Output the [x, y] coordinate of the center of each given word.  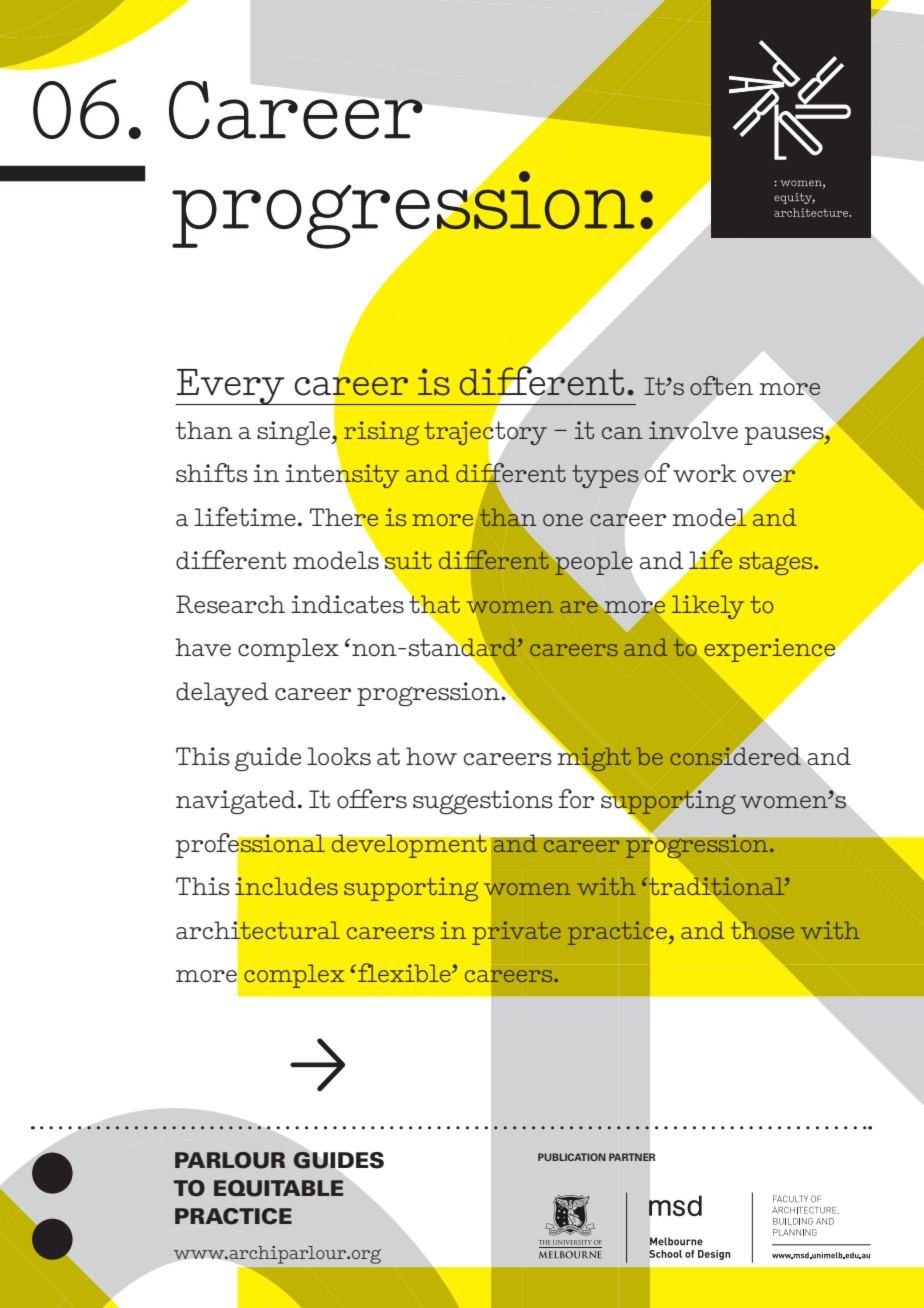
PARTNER [632, 1157]
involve [693, 430]
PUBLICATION [572, 1157]
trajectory [487, 433]
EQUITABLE [278, 1188]
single [295, 433]
